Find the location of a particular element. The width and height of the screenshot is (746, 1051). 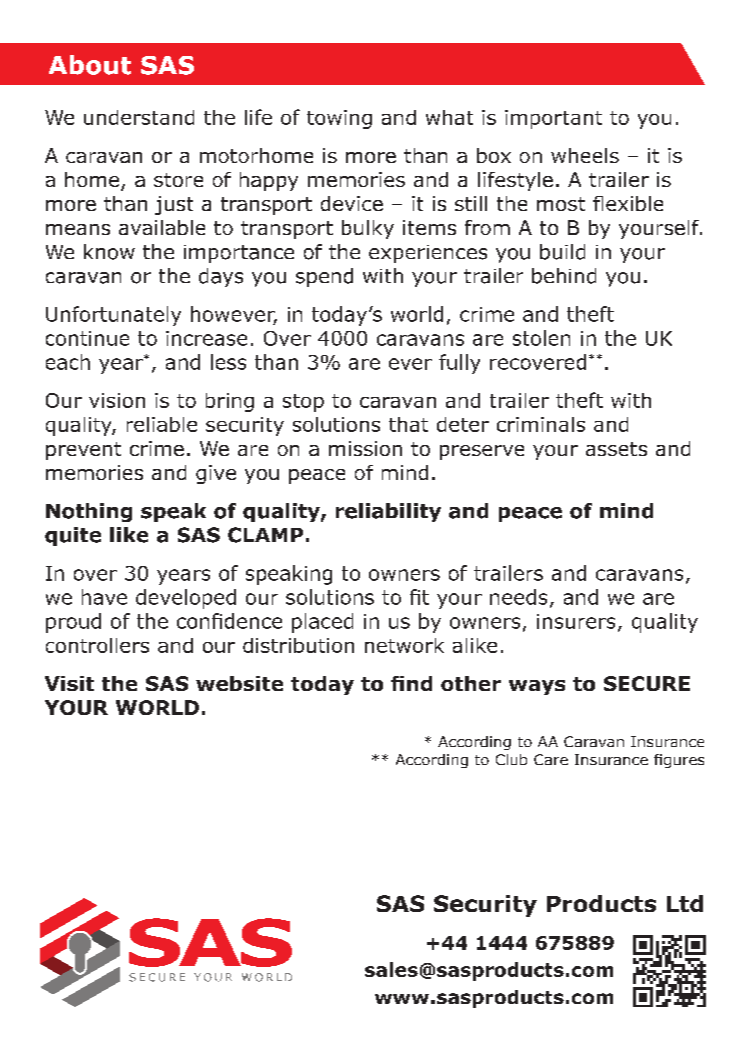

understand is located at coordinates (139, 117).
